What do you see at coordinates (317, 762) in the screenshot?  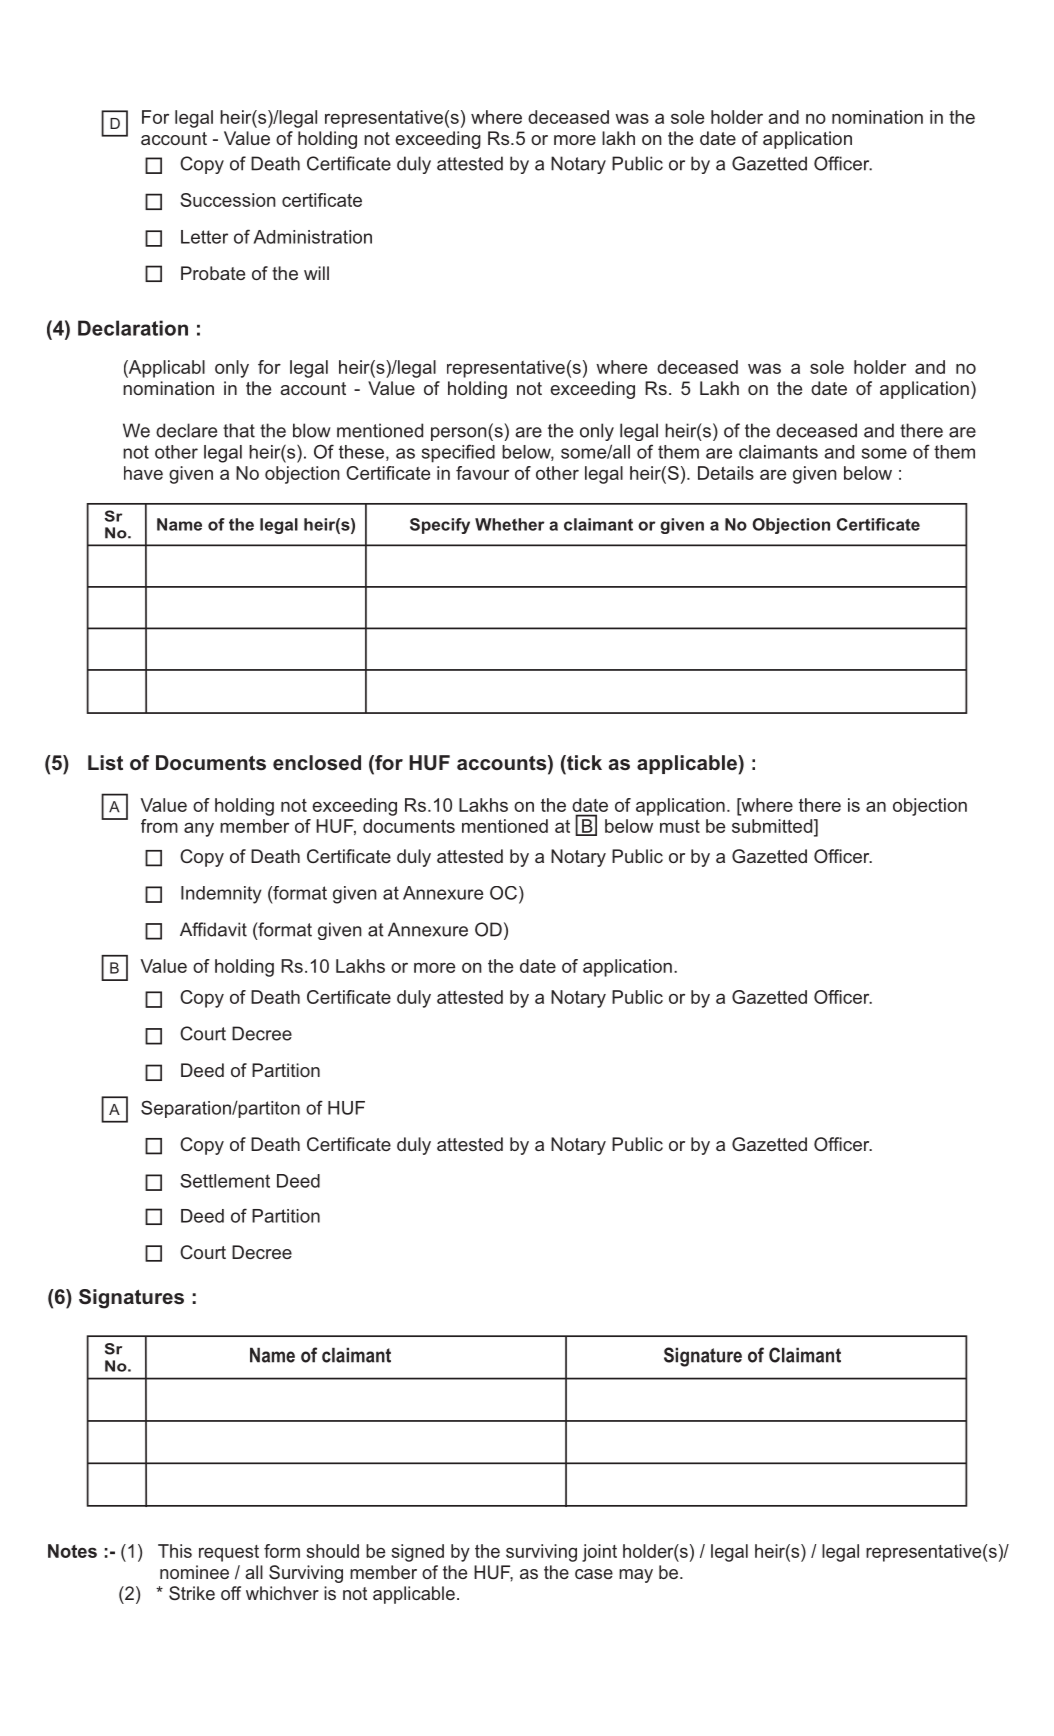 I see `enclosed` at bounding box center [317, 762].
